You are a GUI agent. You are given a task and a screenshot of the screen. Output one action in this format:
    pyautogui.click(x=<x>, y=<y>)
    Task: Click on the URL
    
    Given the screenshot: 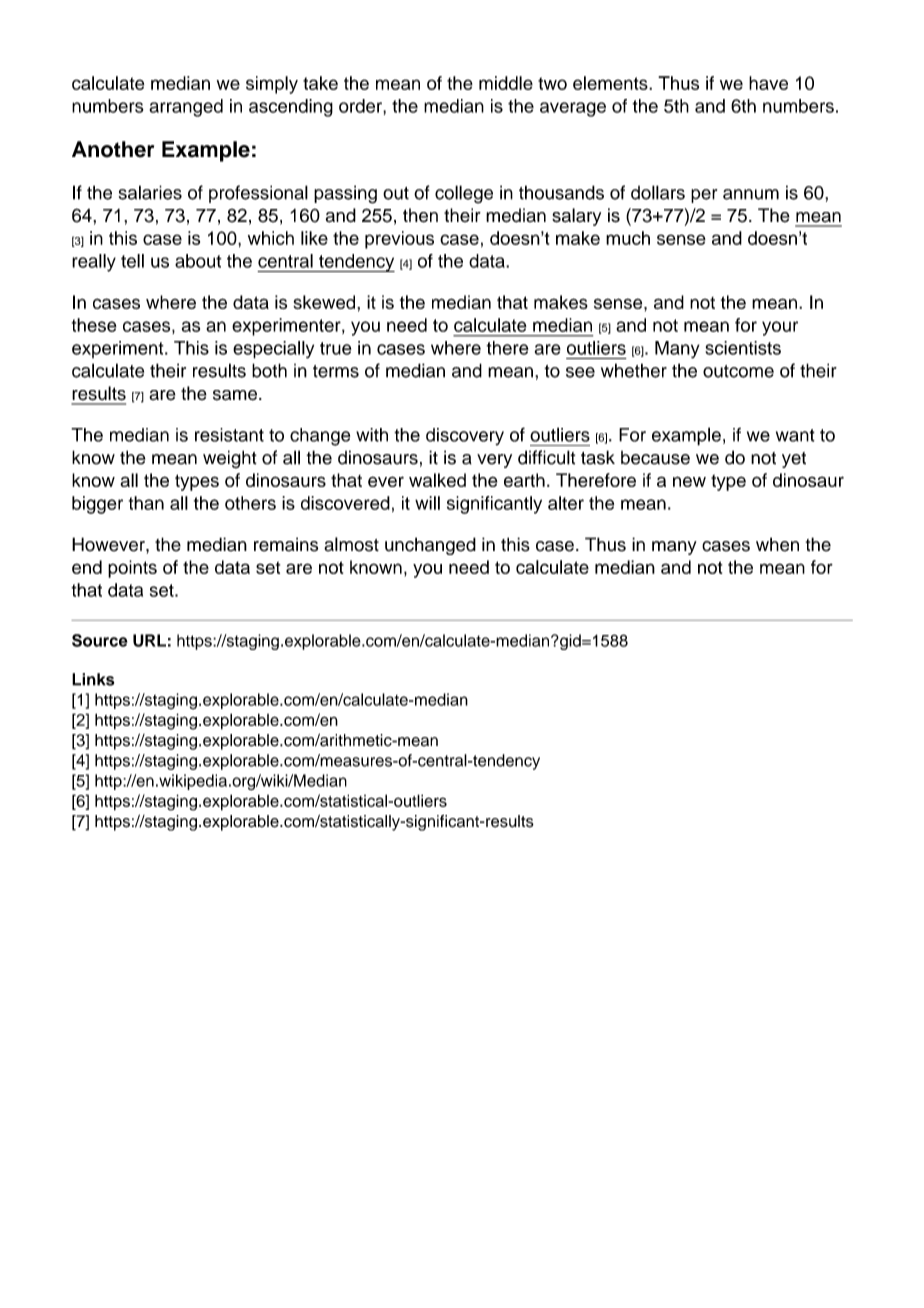 What is the action you would take?
    pyautogui.click(x=149, y=640)
